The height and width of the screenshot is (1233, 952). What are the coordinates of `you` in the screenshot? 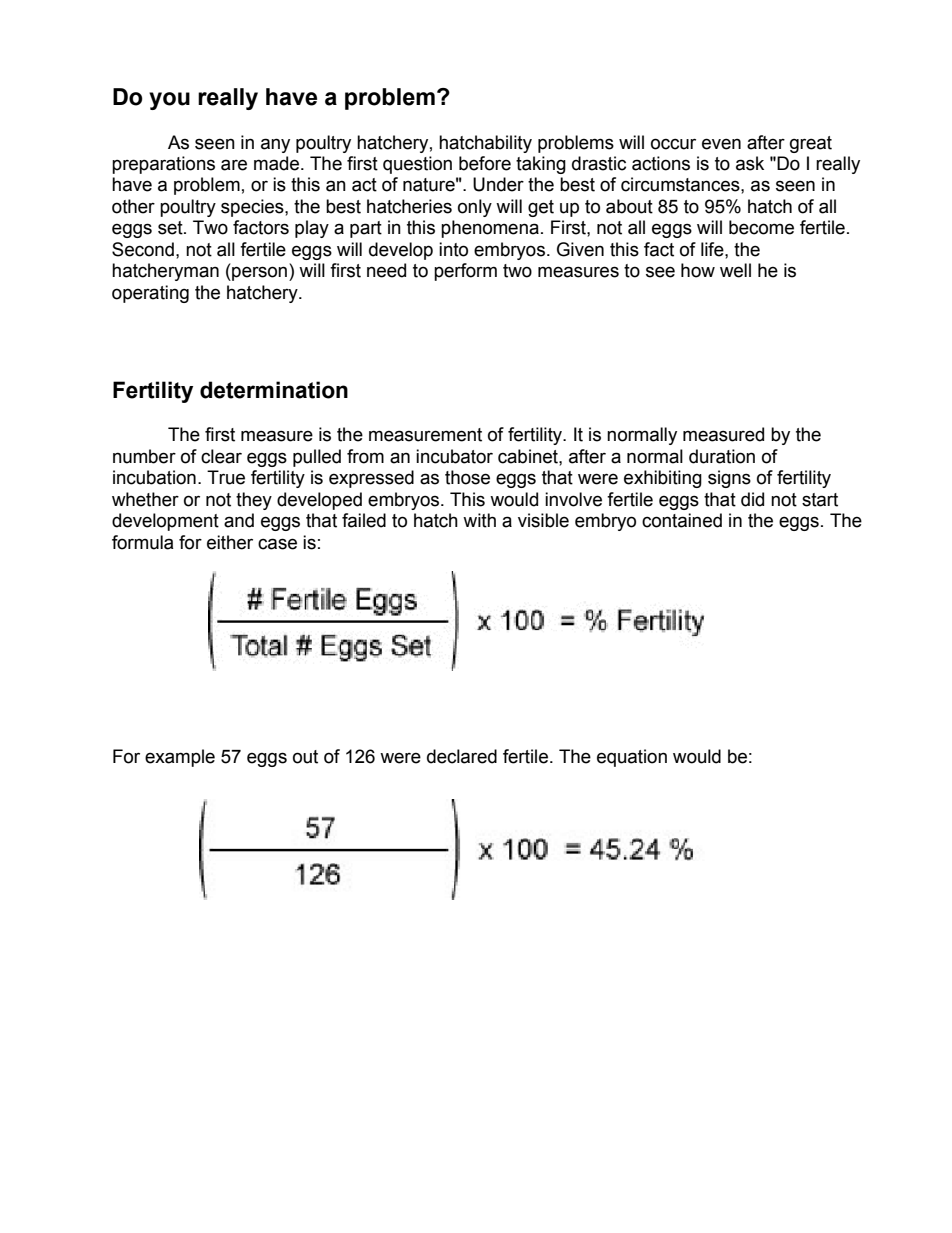 It's located at (169, 101).
